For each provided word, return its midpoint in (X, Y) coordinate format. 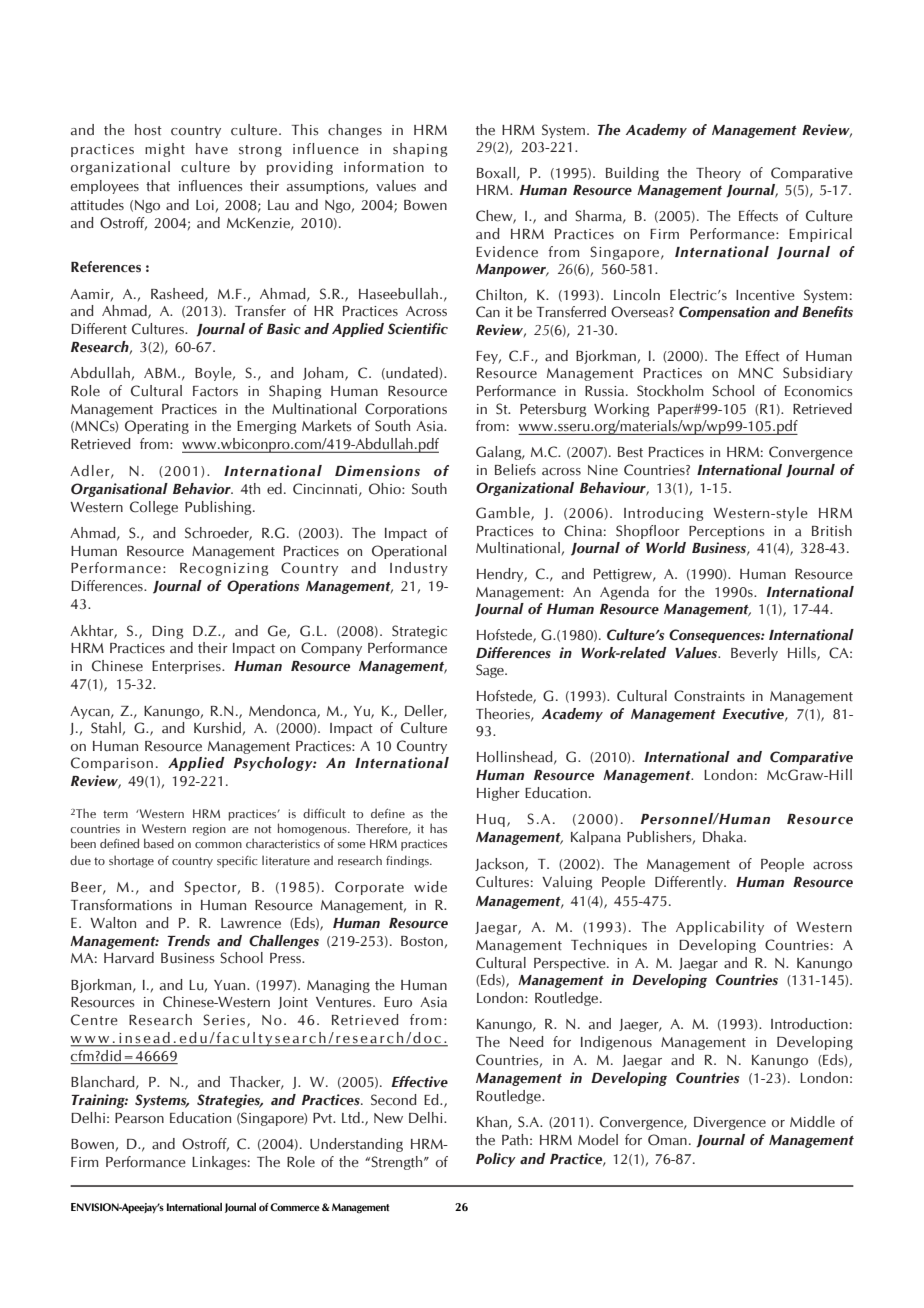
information (384, 167)
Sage (491, 671)
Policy (496, 1160)
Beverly (754, 654)
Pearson (139, 1118)
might (165, 150)
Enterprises (187, 667)
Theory (718, 174)
